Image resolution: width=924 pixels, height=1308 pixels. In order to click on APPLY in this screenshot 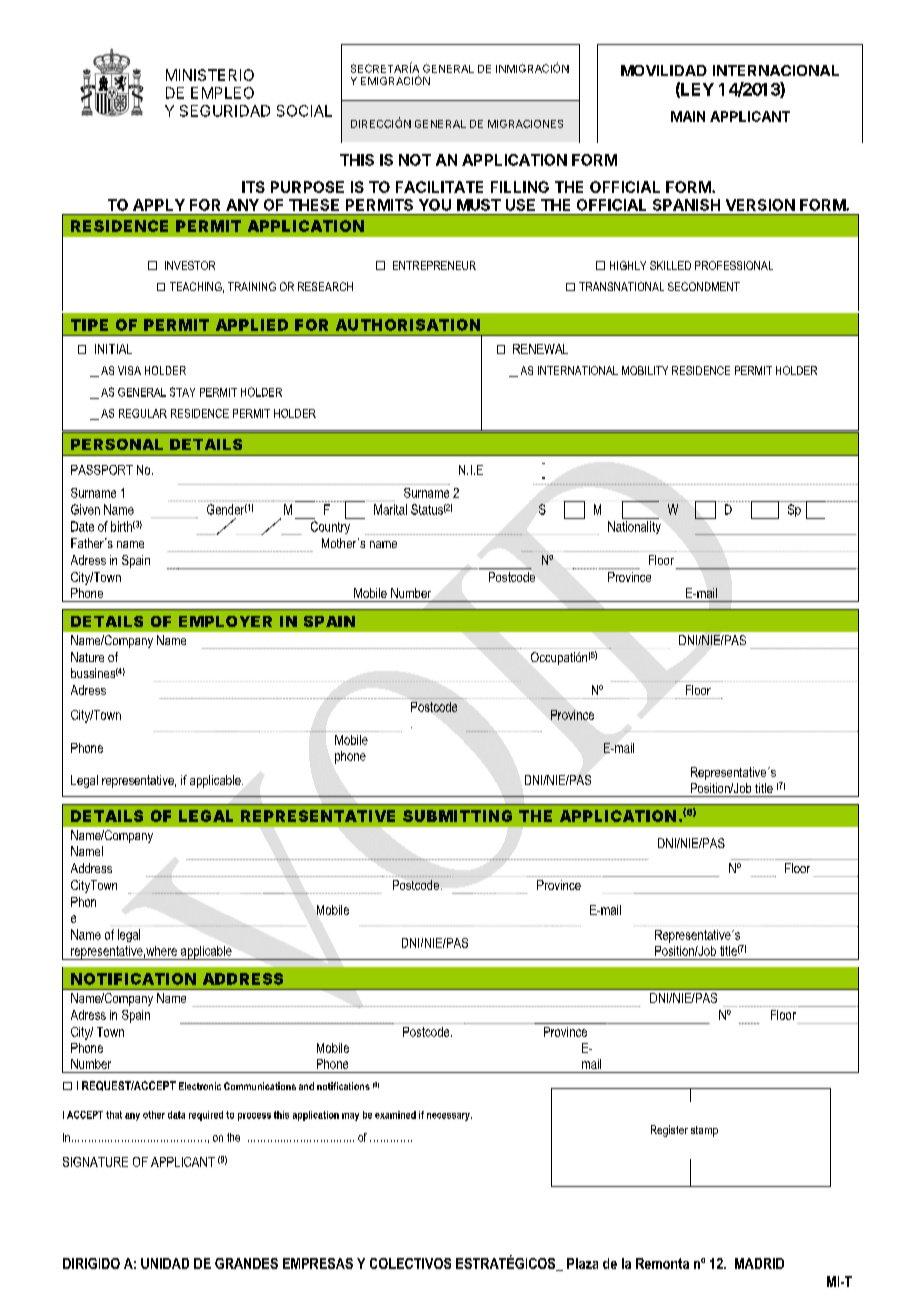, I will do `click(159, 205)`.
